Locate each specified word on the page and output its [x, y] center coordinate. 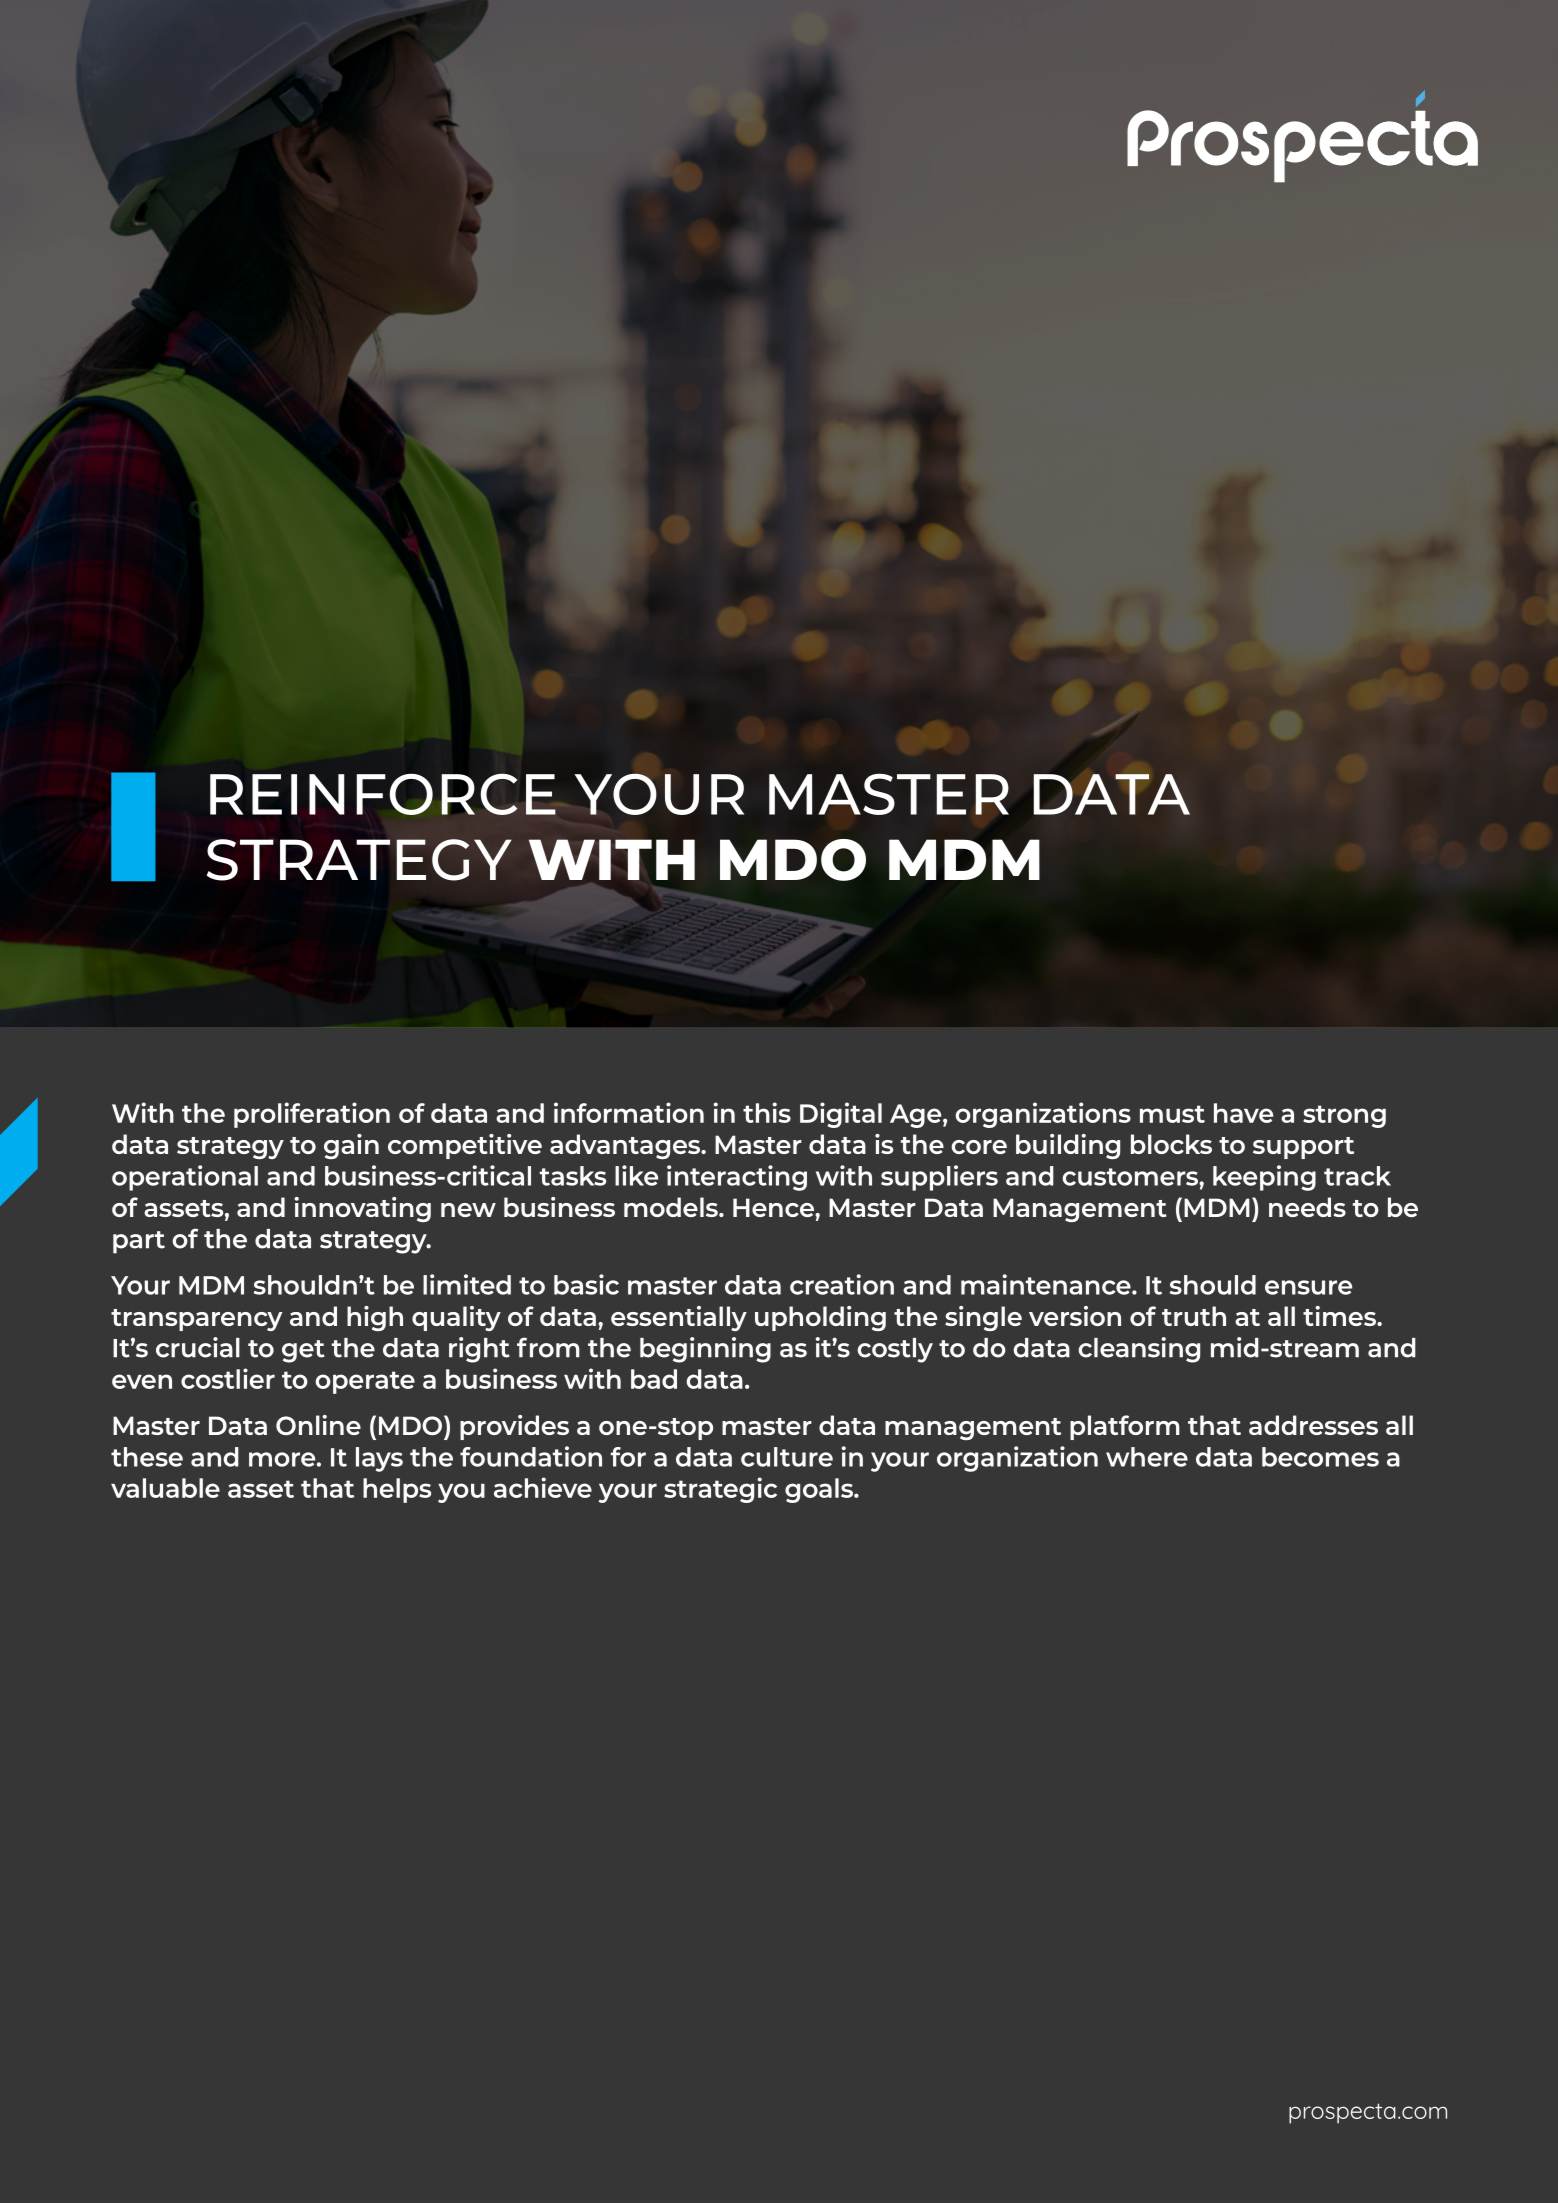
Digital [841, 1115]
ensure [1308, 1287]
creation [842, 1284]
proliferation [312, 1115]
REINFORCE [384, 794]
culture [787, 1457]
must [1172, 1114]
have [1243, 1113]
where [1147, 1457]
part [139, 1242]
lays [379, 1459]
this [767, 1112]
